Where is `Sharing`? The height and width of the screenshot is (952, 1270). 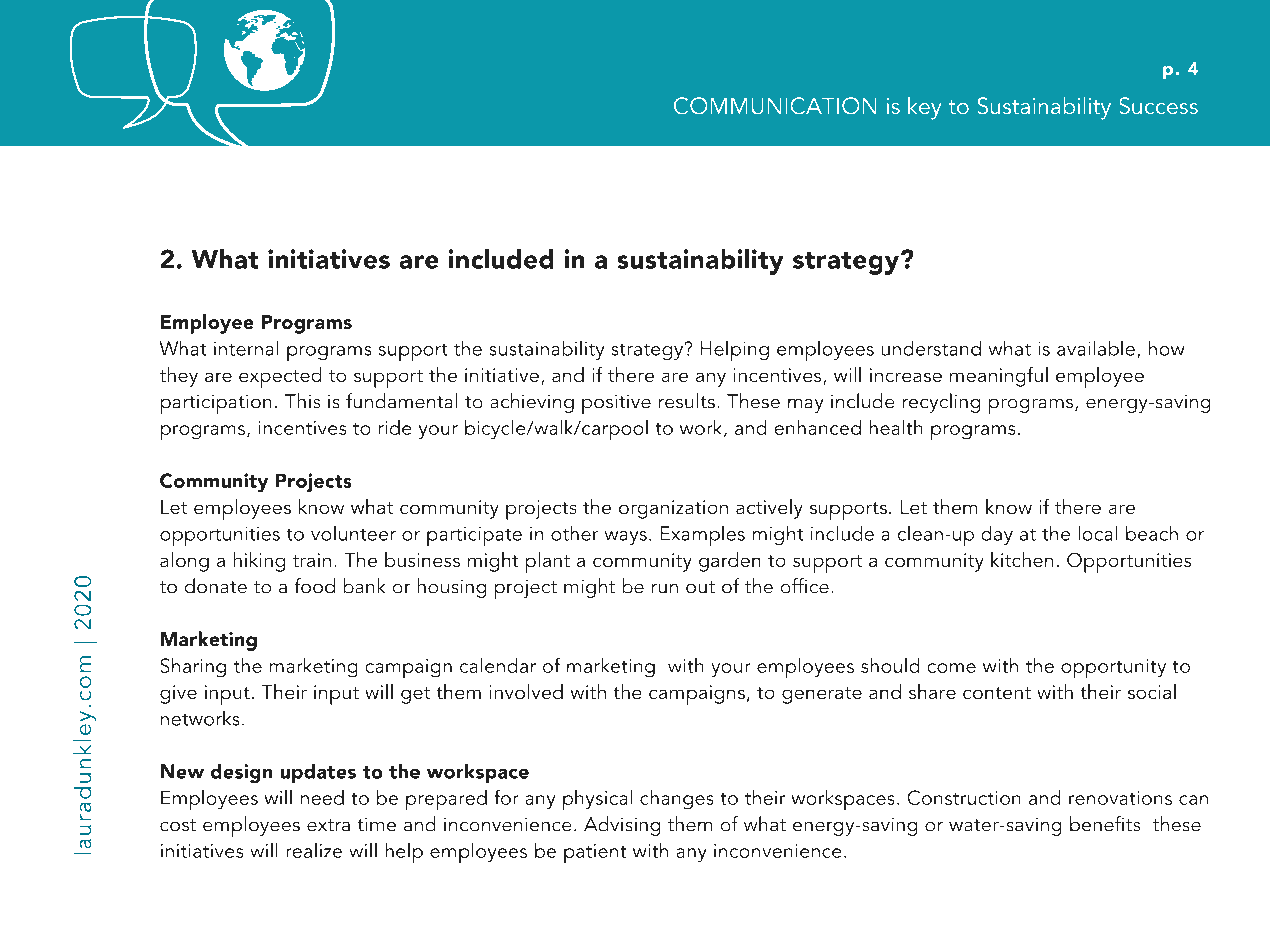
Sharing is located at coordinates (193, 667).
